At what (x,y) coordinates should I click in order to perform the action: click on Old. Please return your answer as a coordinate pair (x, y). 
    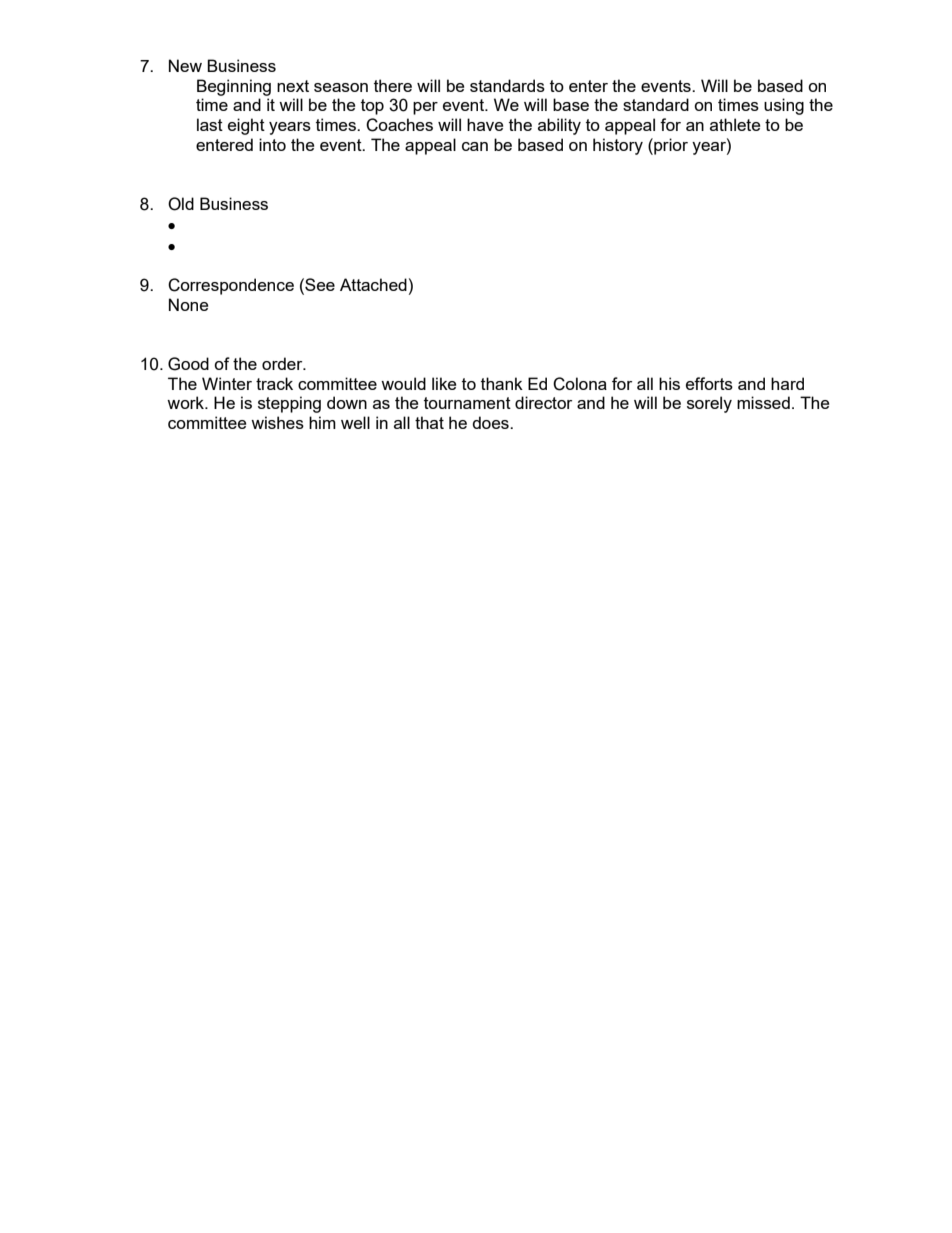
    Looking at the image, I should click on (181, 204).
